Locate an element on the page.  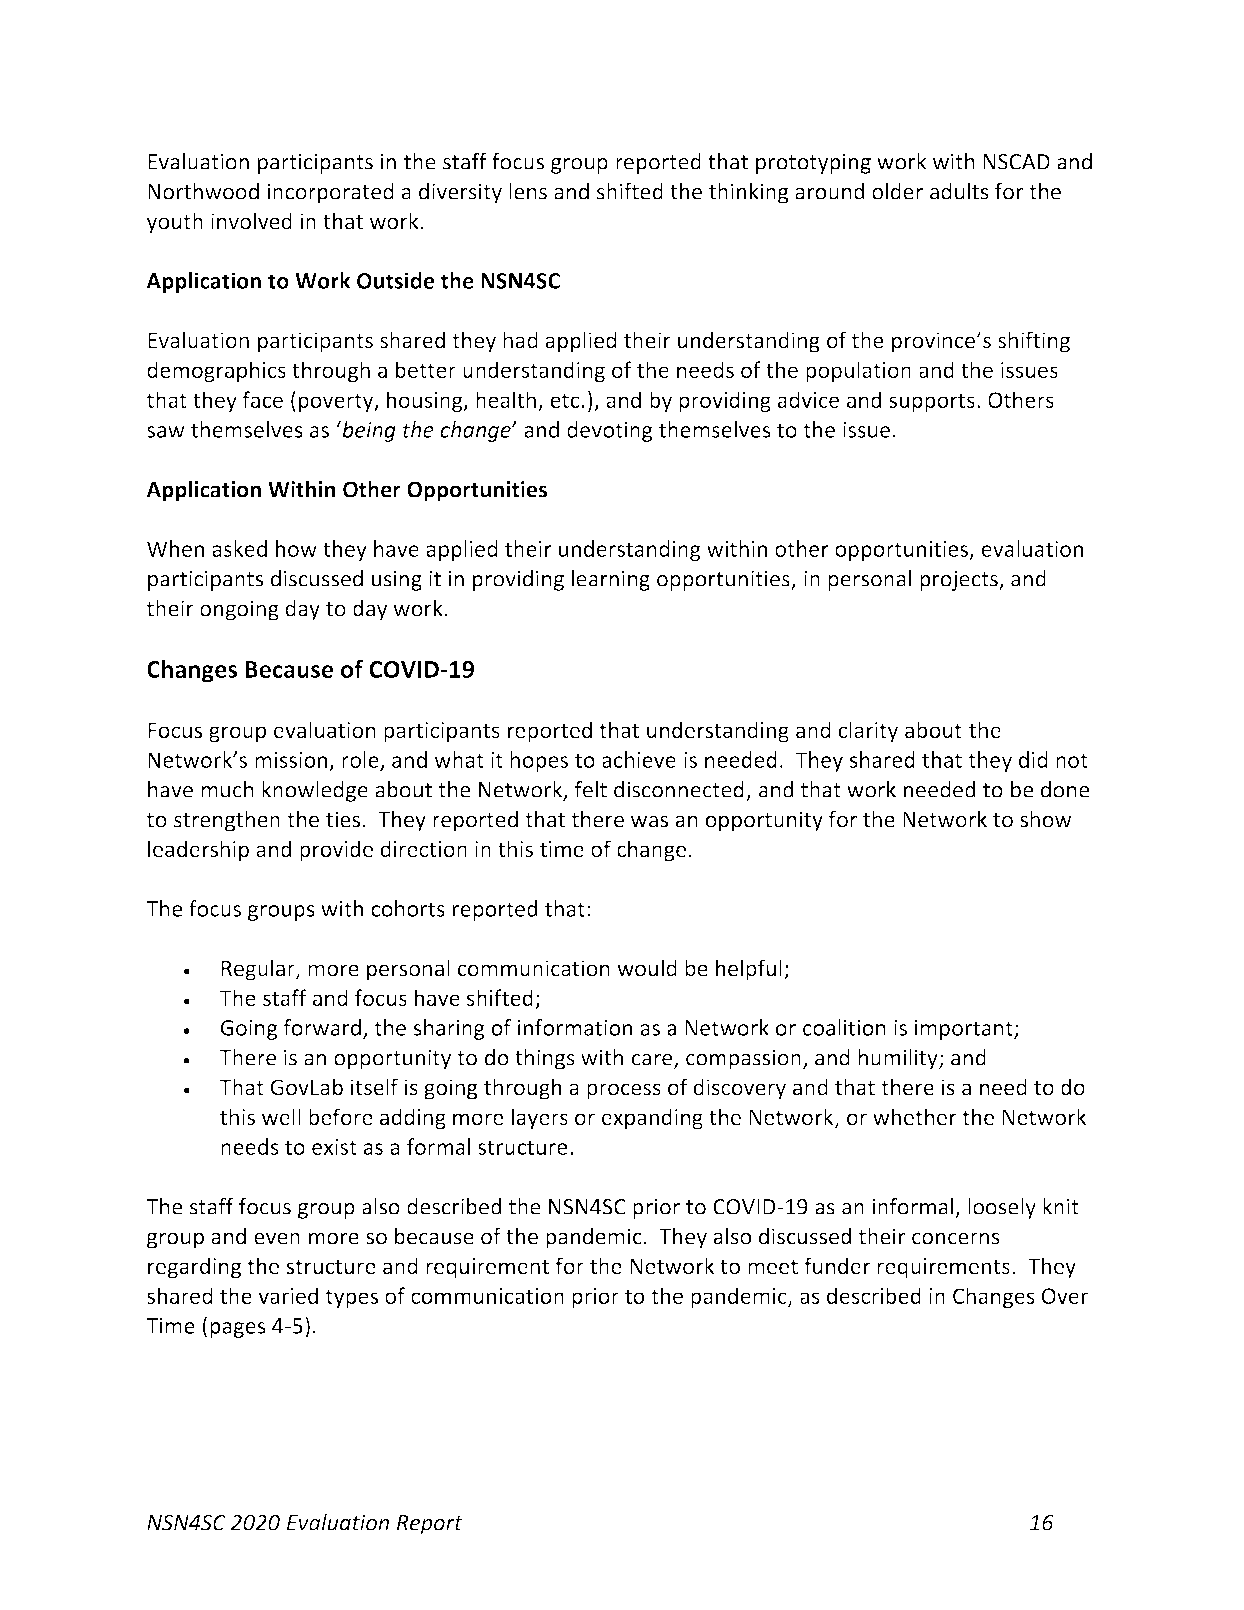
concerns is located at coordinates (956, 1238).
